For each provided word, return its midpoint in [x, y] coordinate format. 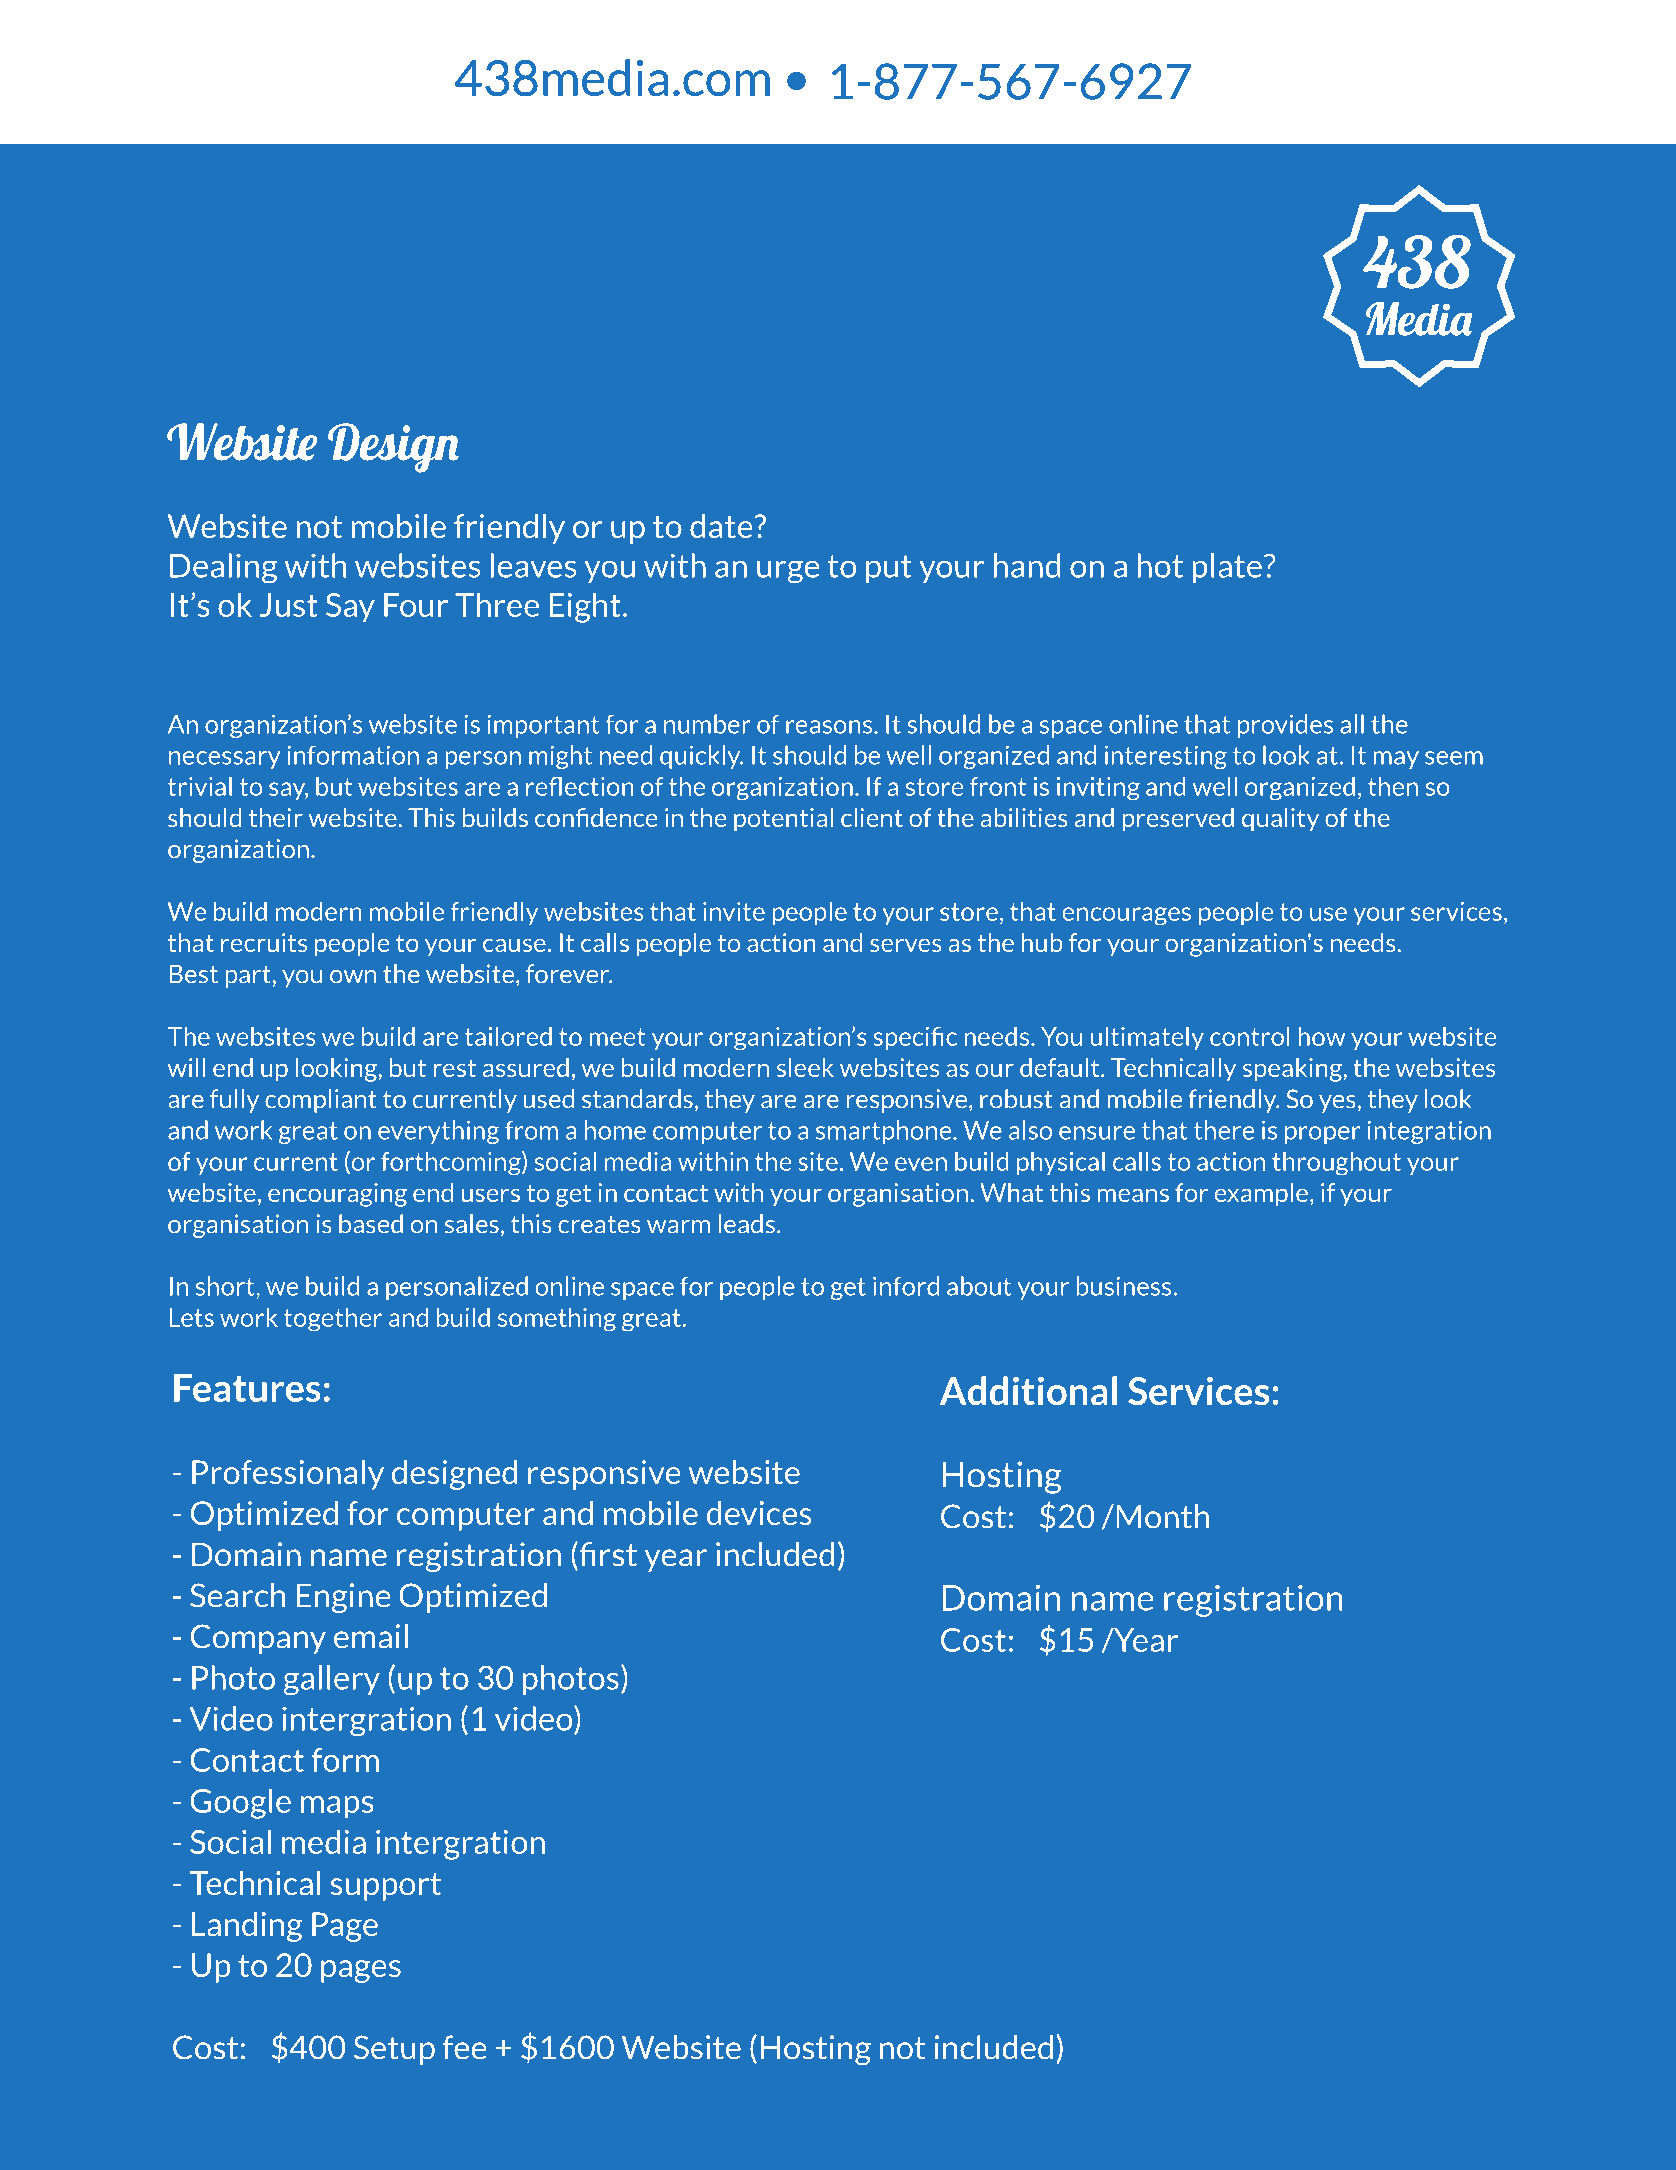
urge [788, 572]
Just [289, 605]
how [1321, 1036]
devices [759, 1513]
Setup [394, 2050]
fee [465, 2047]
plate [1227, 568]
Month [1162, 1516]
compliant [321, 1101]
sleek [805, 1067]
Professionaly [288, 1475]
